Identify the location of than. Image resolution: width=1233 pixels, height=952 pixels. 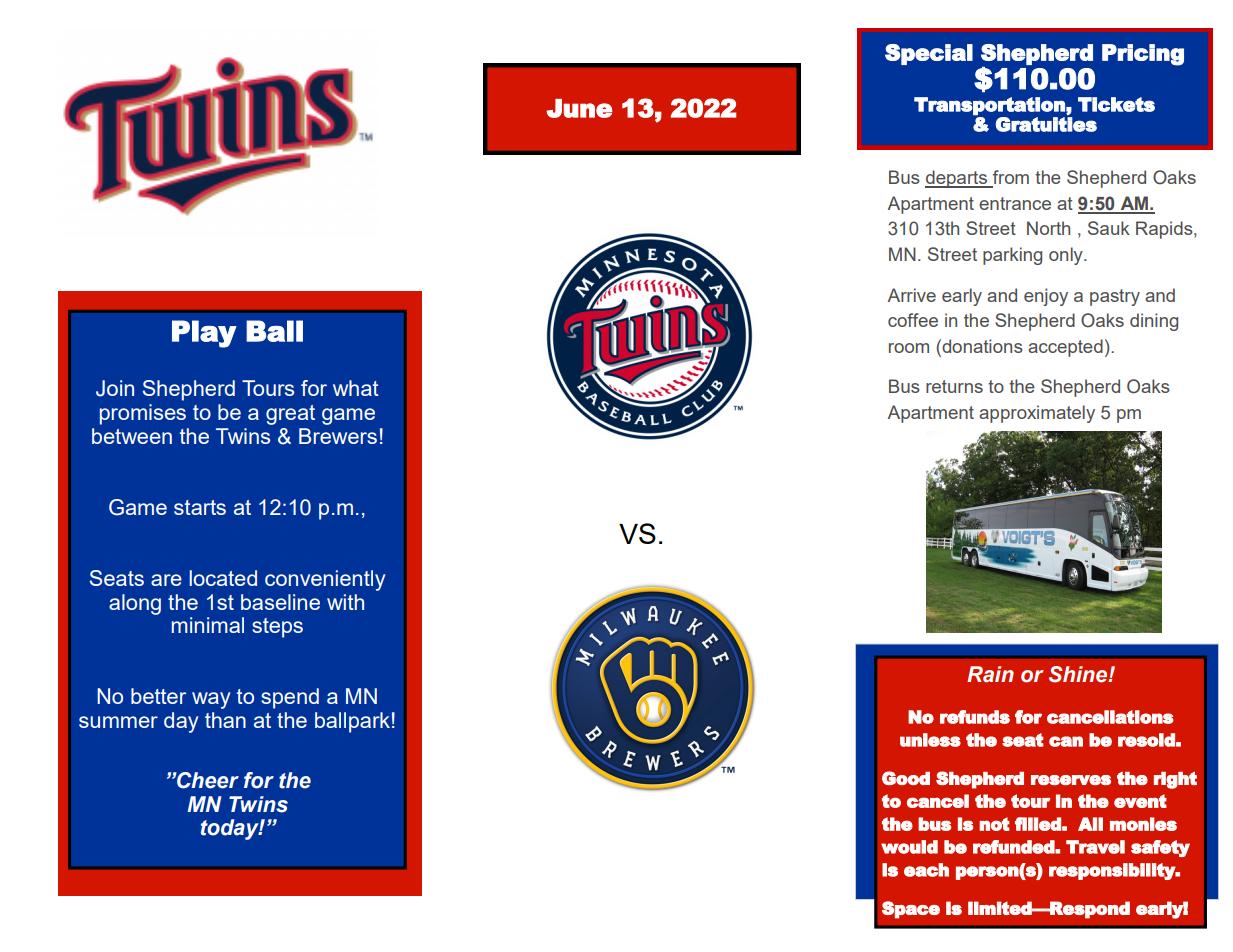
(225, 720).
